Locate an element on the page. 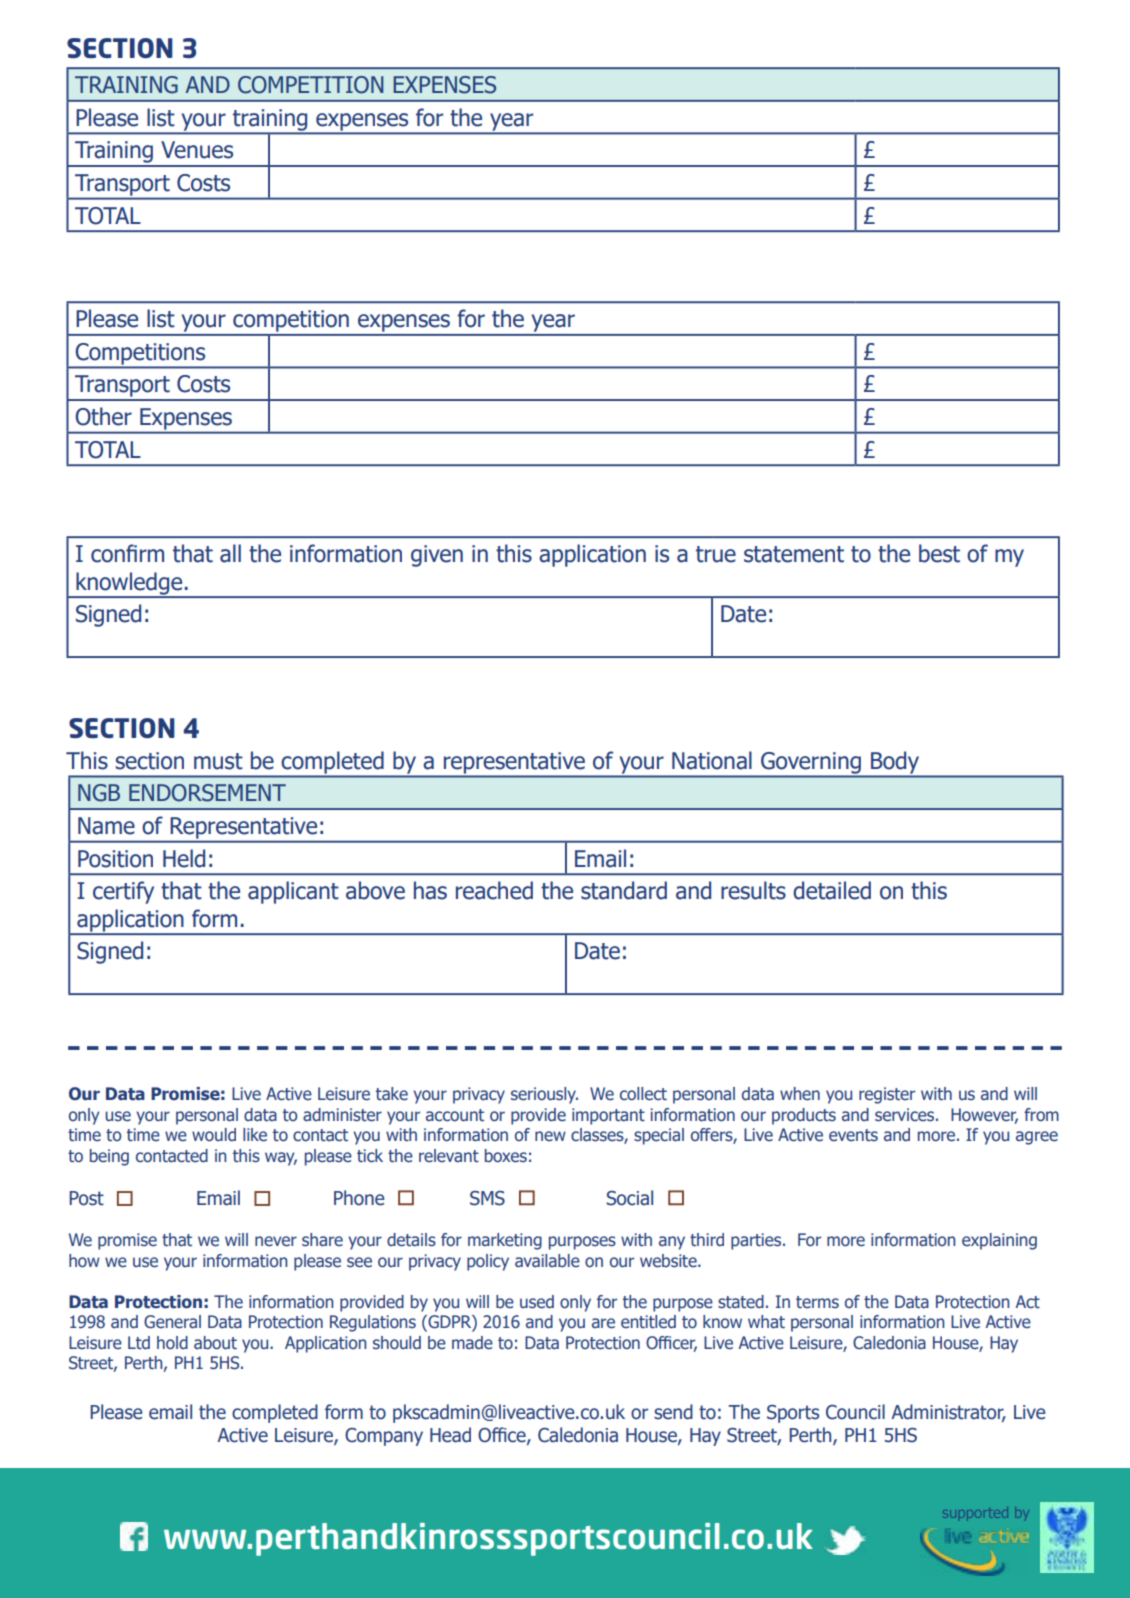 This page has width=1130, height=1598. send is located at coordinates (673, 1412).
